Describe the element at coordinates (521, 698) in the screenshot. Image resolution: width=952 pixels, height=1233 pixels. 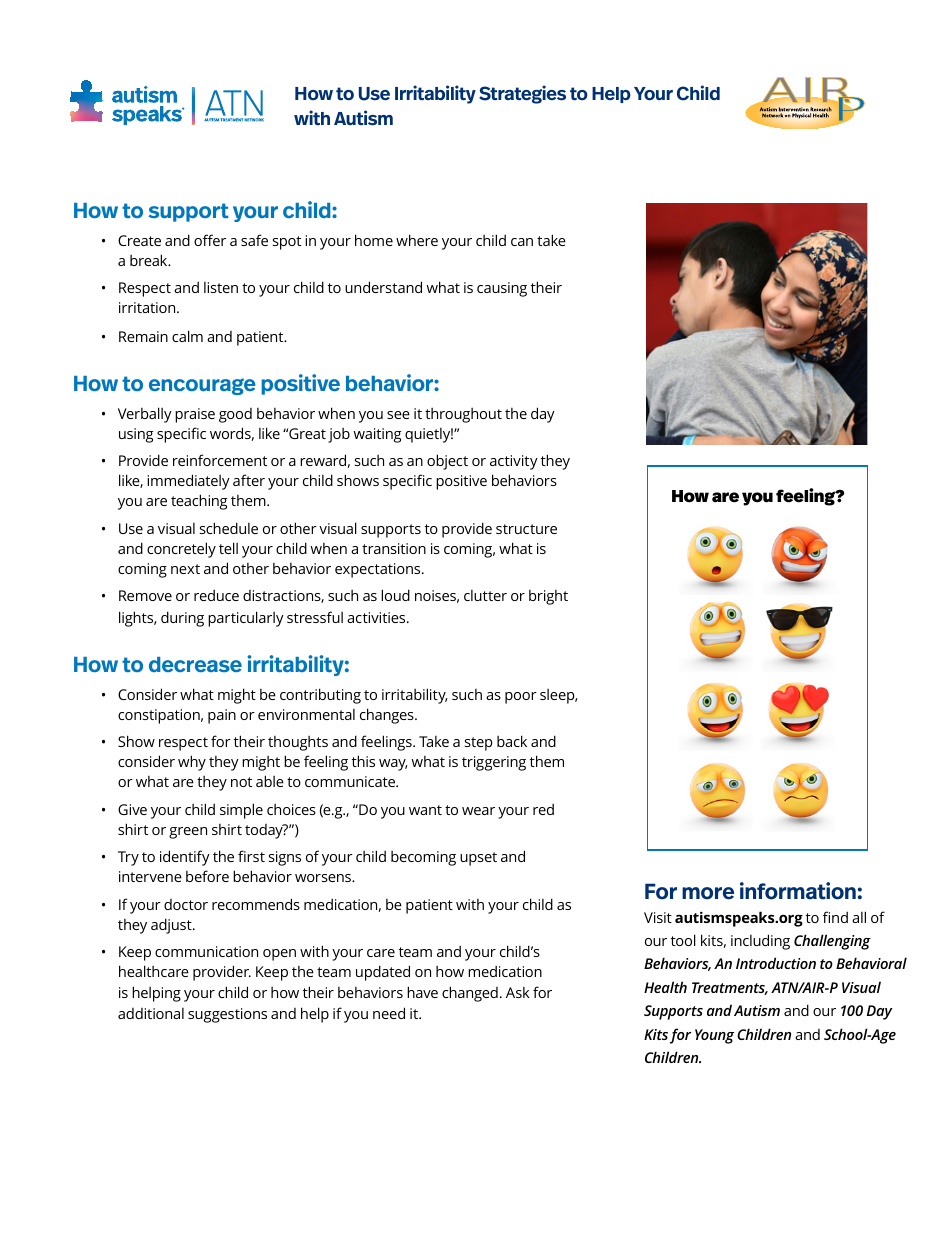
I see `poor` at that location.
